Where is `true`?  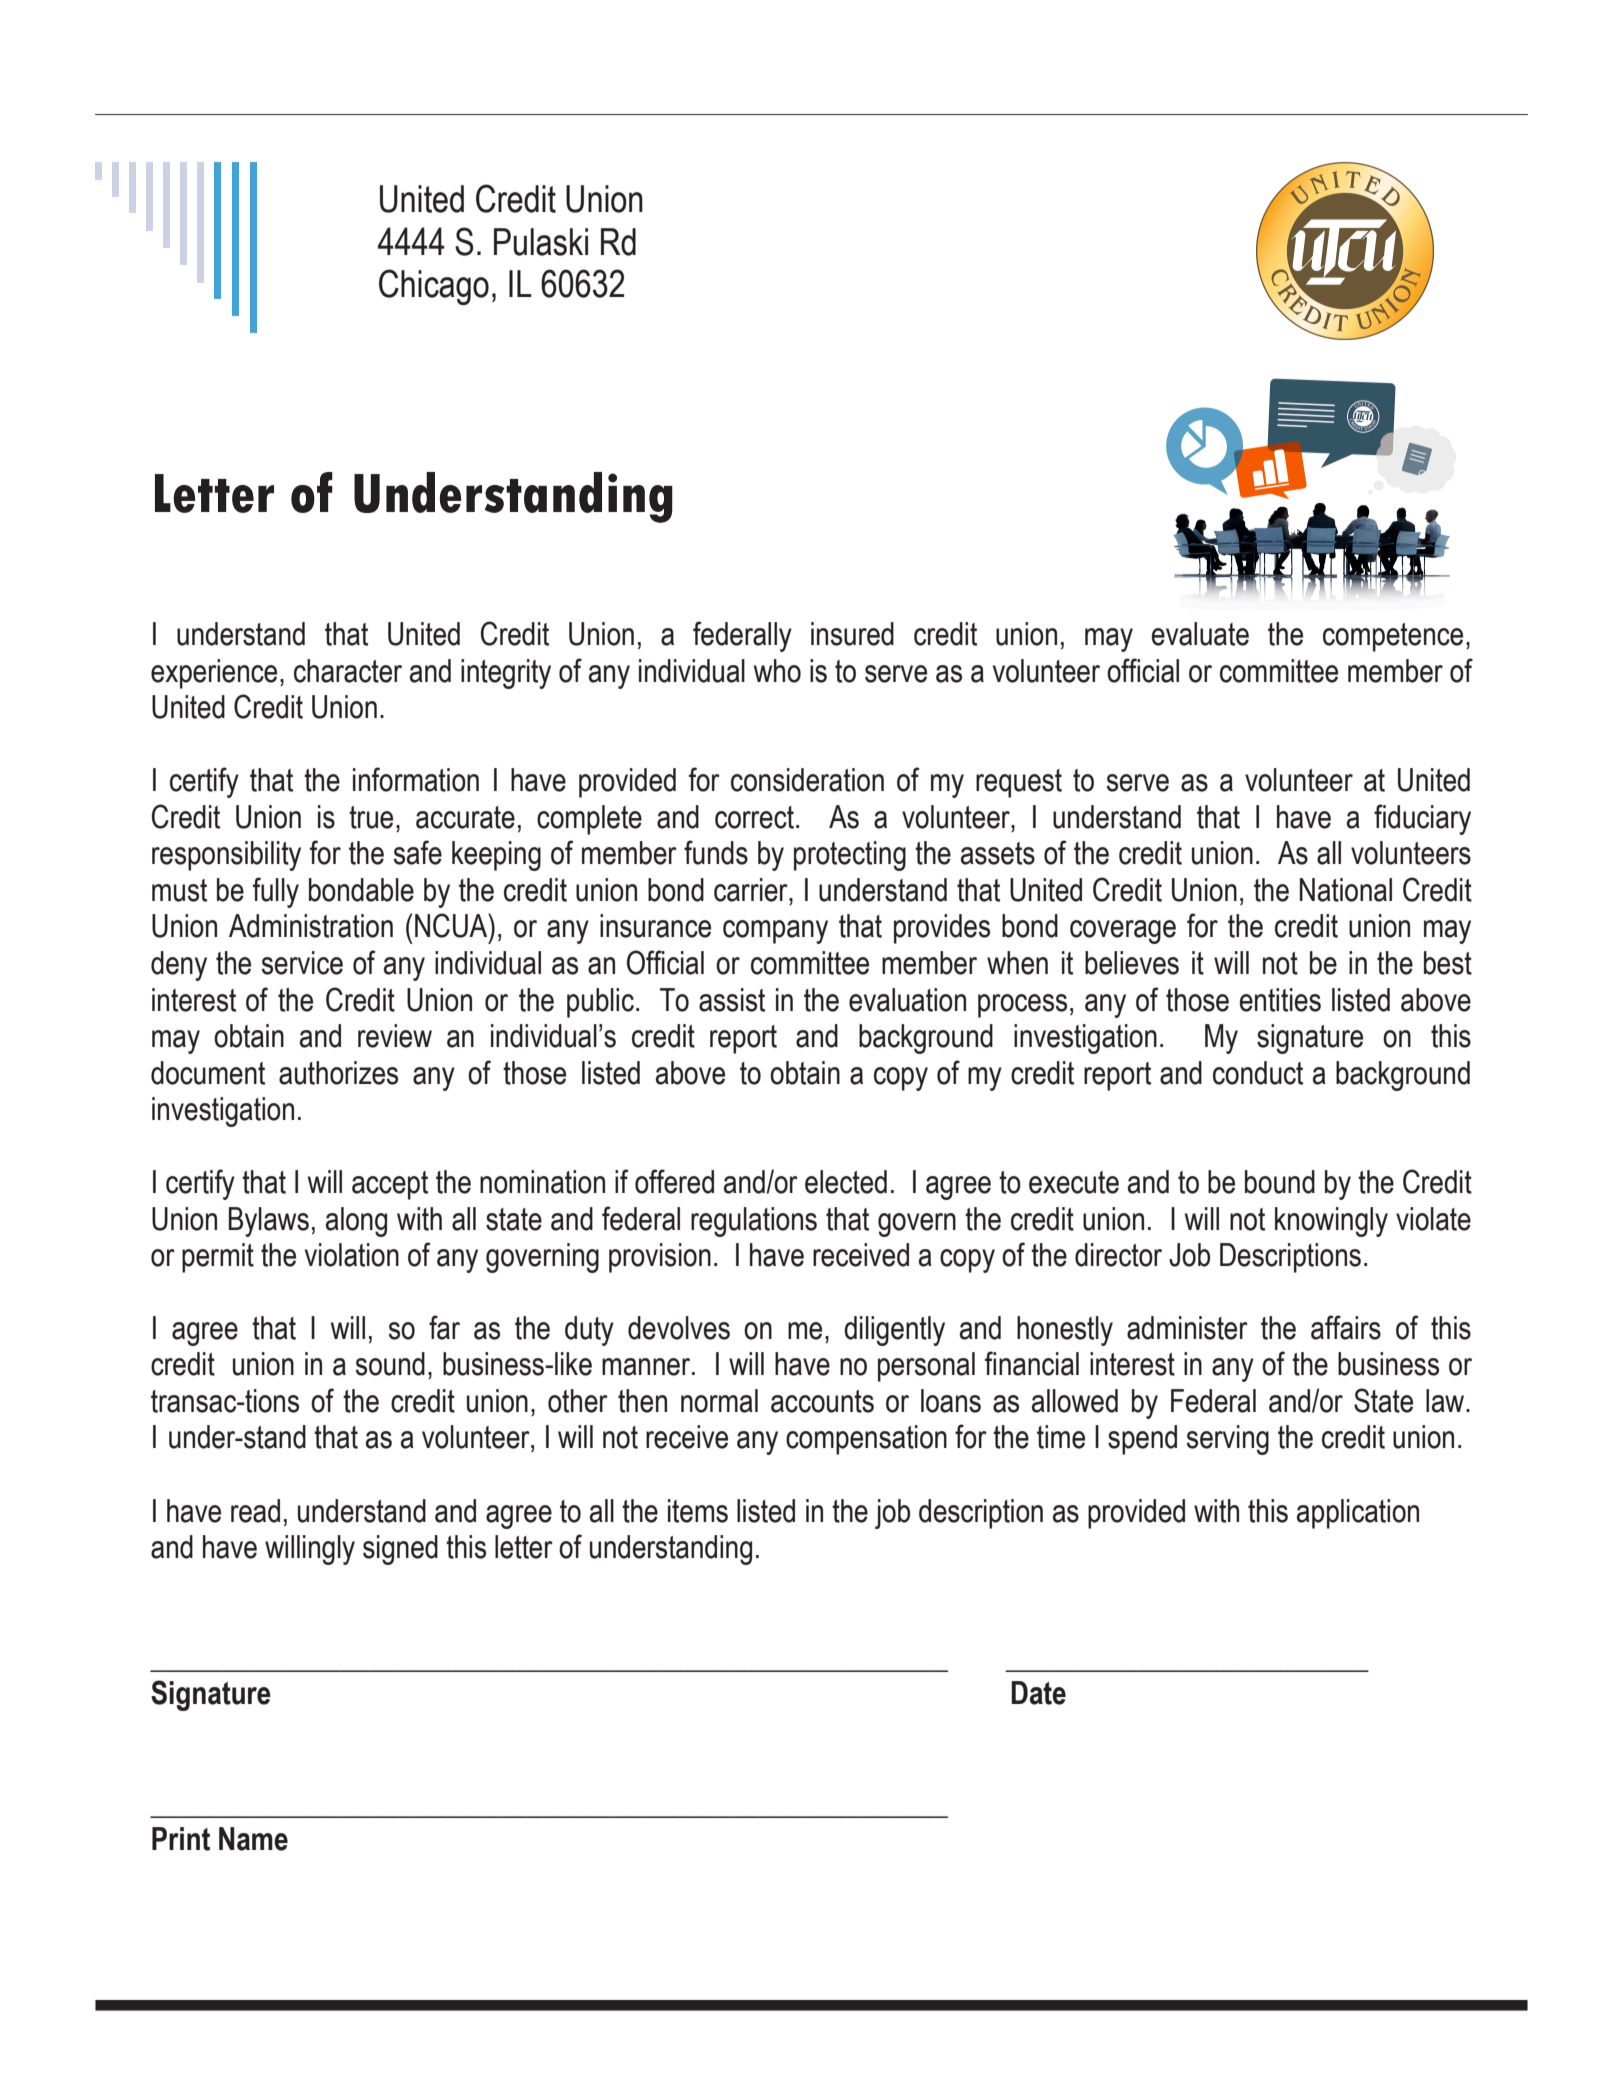 true is located at coordinates (371, 817).
